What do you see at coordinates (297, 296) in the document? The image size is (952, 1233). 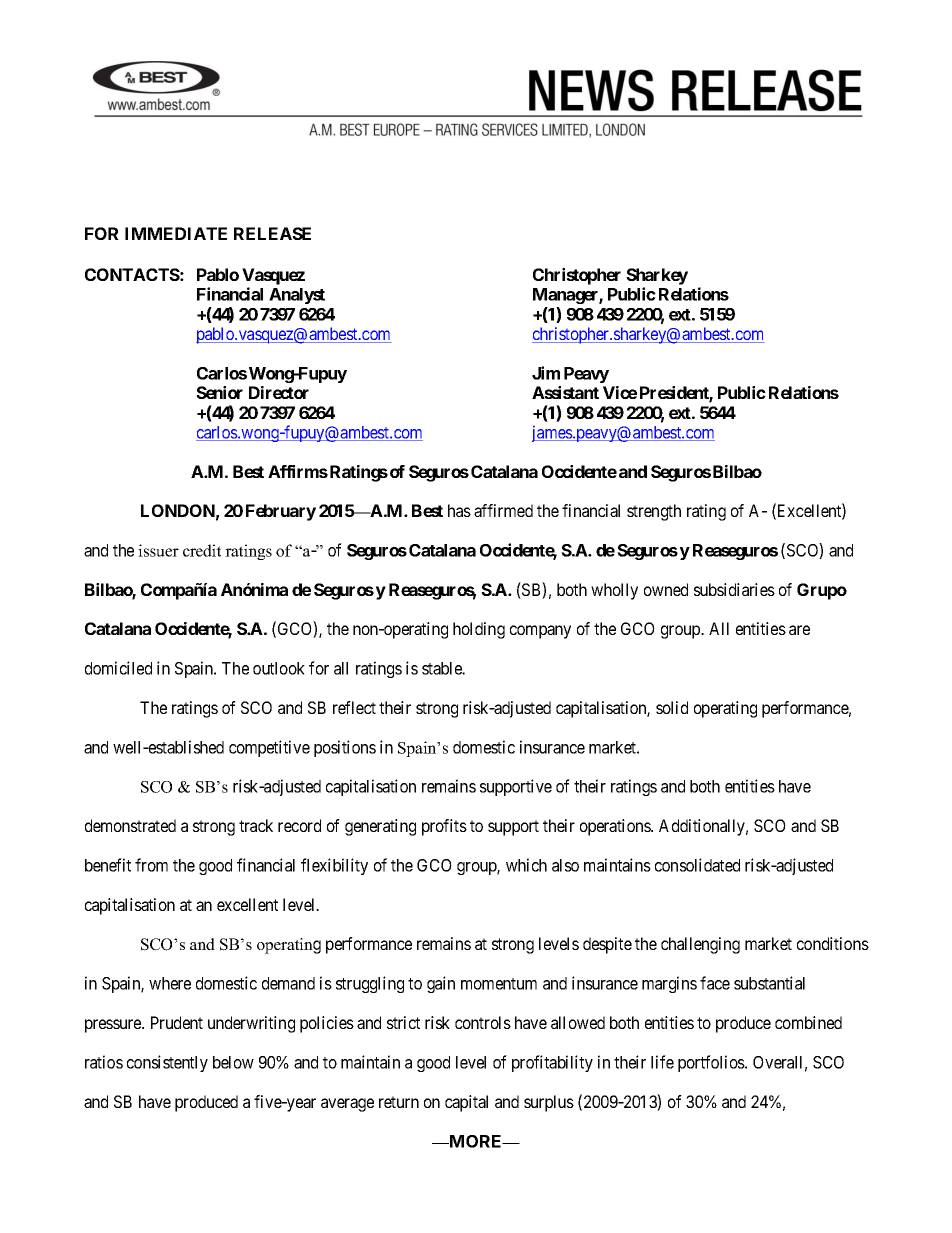 I see `Analyst` at bounding box center [297, 296].
